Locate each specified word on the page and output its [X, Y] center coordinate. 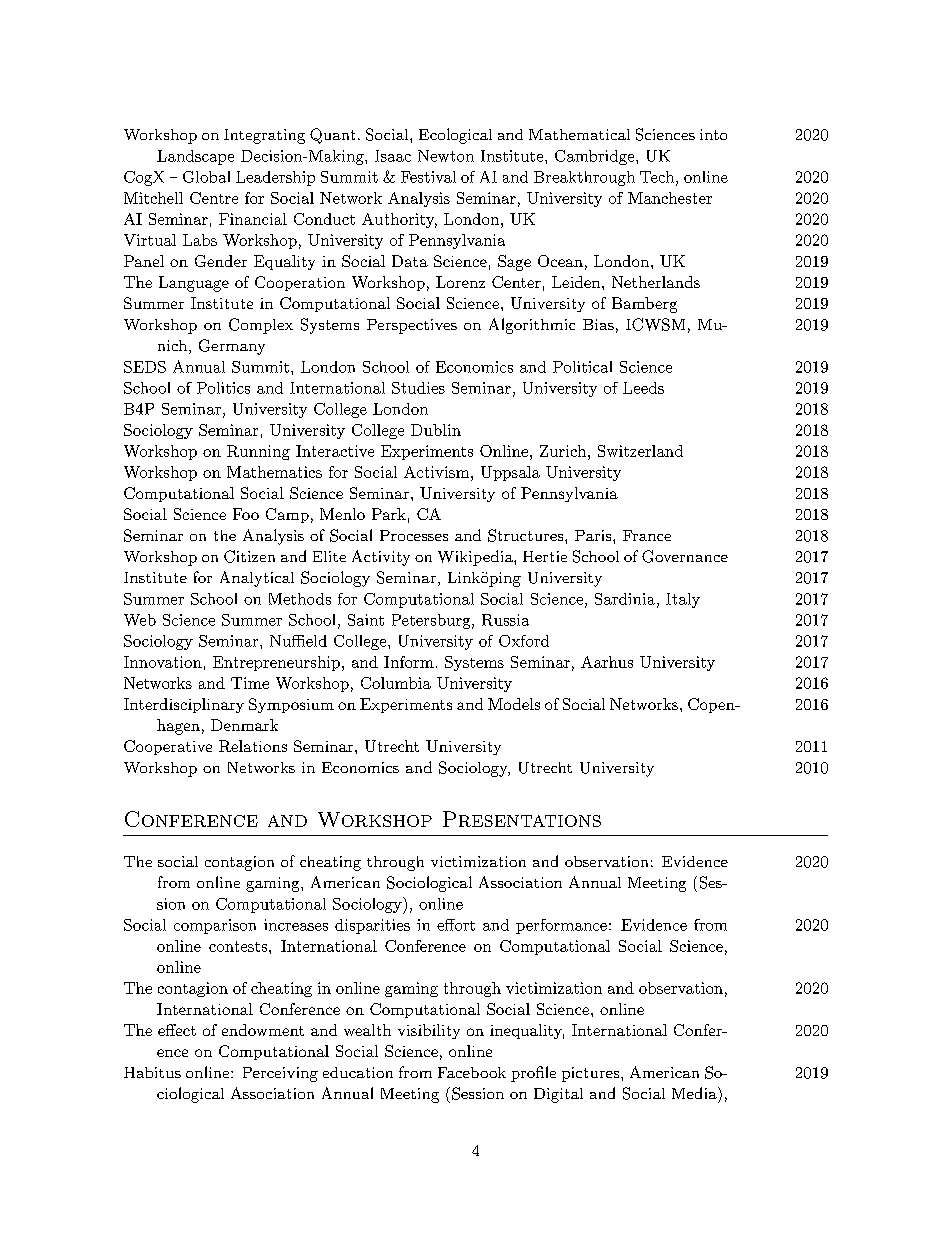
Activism [436, 472]
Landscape [195, 157]
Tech [657, 177]
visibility [429, 1031]
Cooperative [168, 747]
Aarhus [607, 662]
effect [177, 1030]
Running [258, 452]
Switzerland [640, 451]
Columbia [396, 683]
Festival [428, 177]
